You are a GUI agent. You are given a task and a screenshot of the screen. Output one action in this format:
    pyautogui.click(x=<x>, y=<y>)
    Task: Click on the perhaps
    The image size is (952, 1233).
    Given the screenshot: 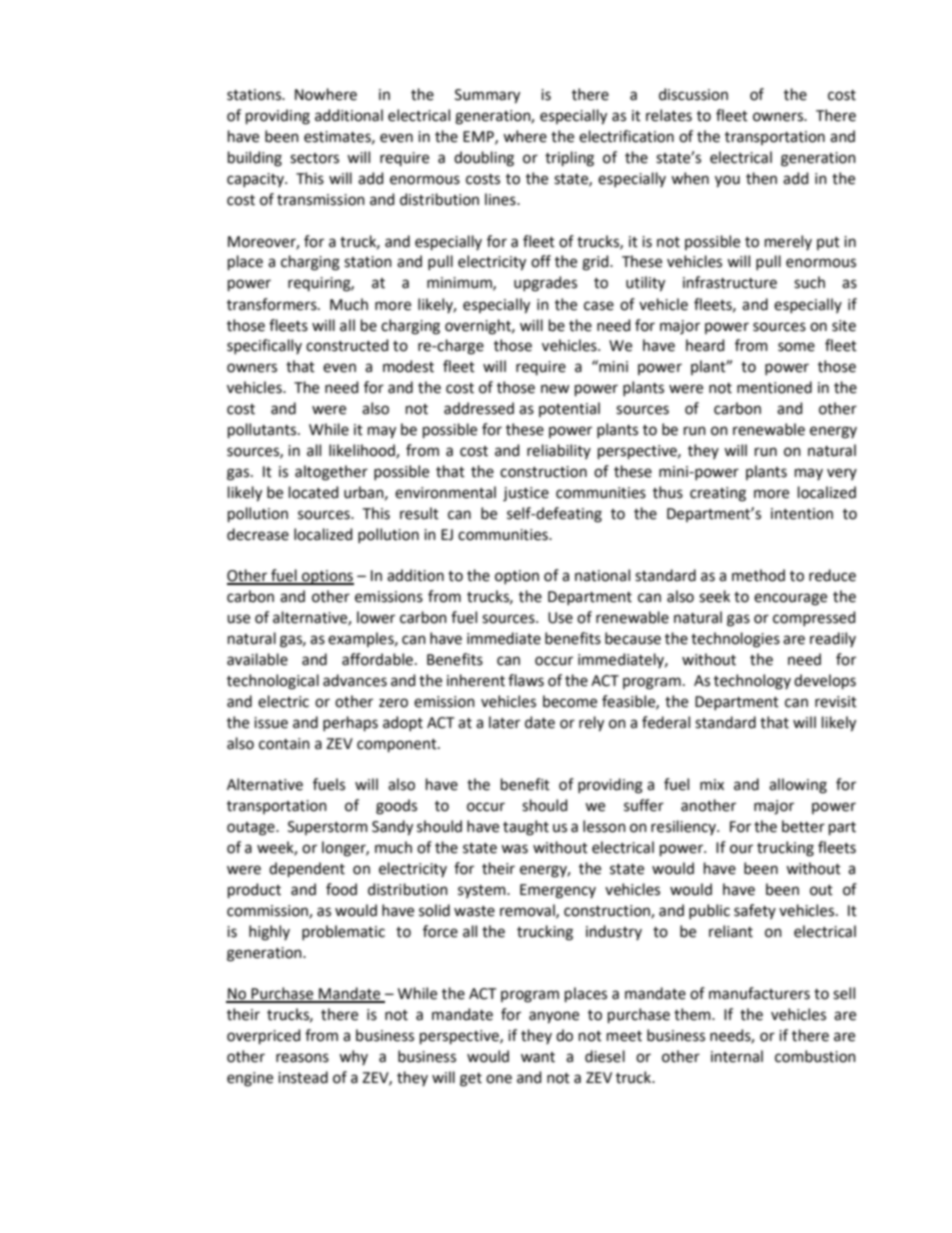 What is the action you would take?
    pyautogui.click(x=350, y=723)
